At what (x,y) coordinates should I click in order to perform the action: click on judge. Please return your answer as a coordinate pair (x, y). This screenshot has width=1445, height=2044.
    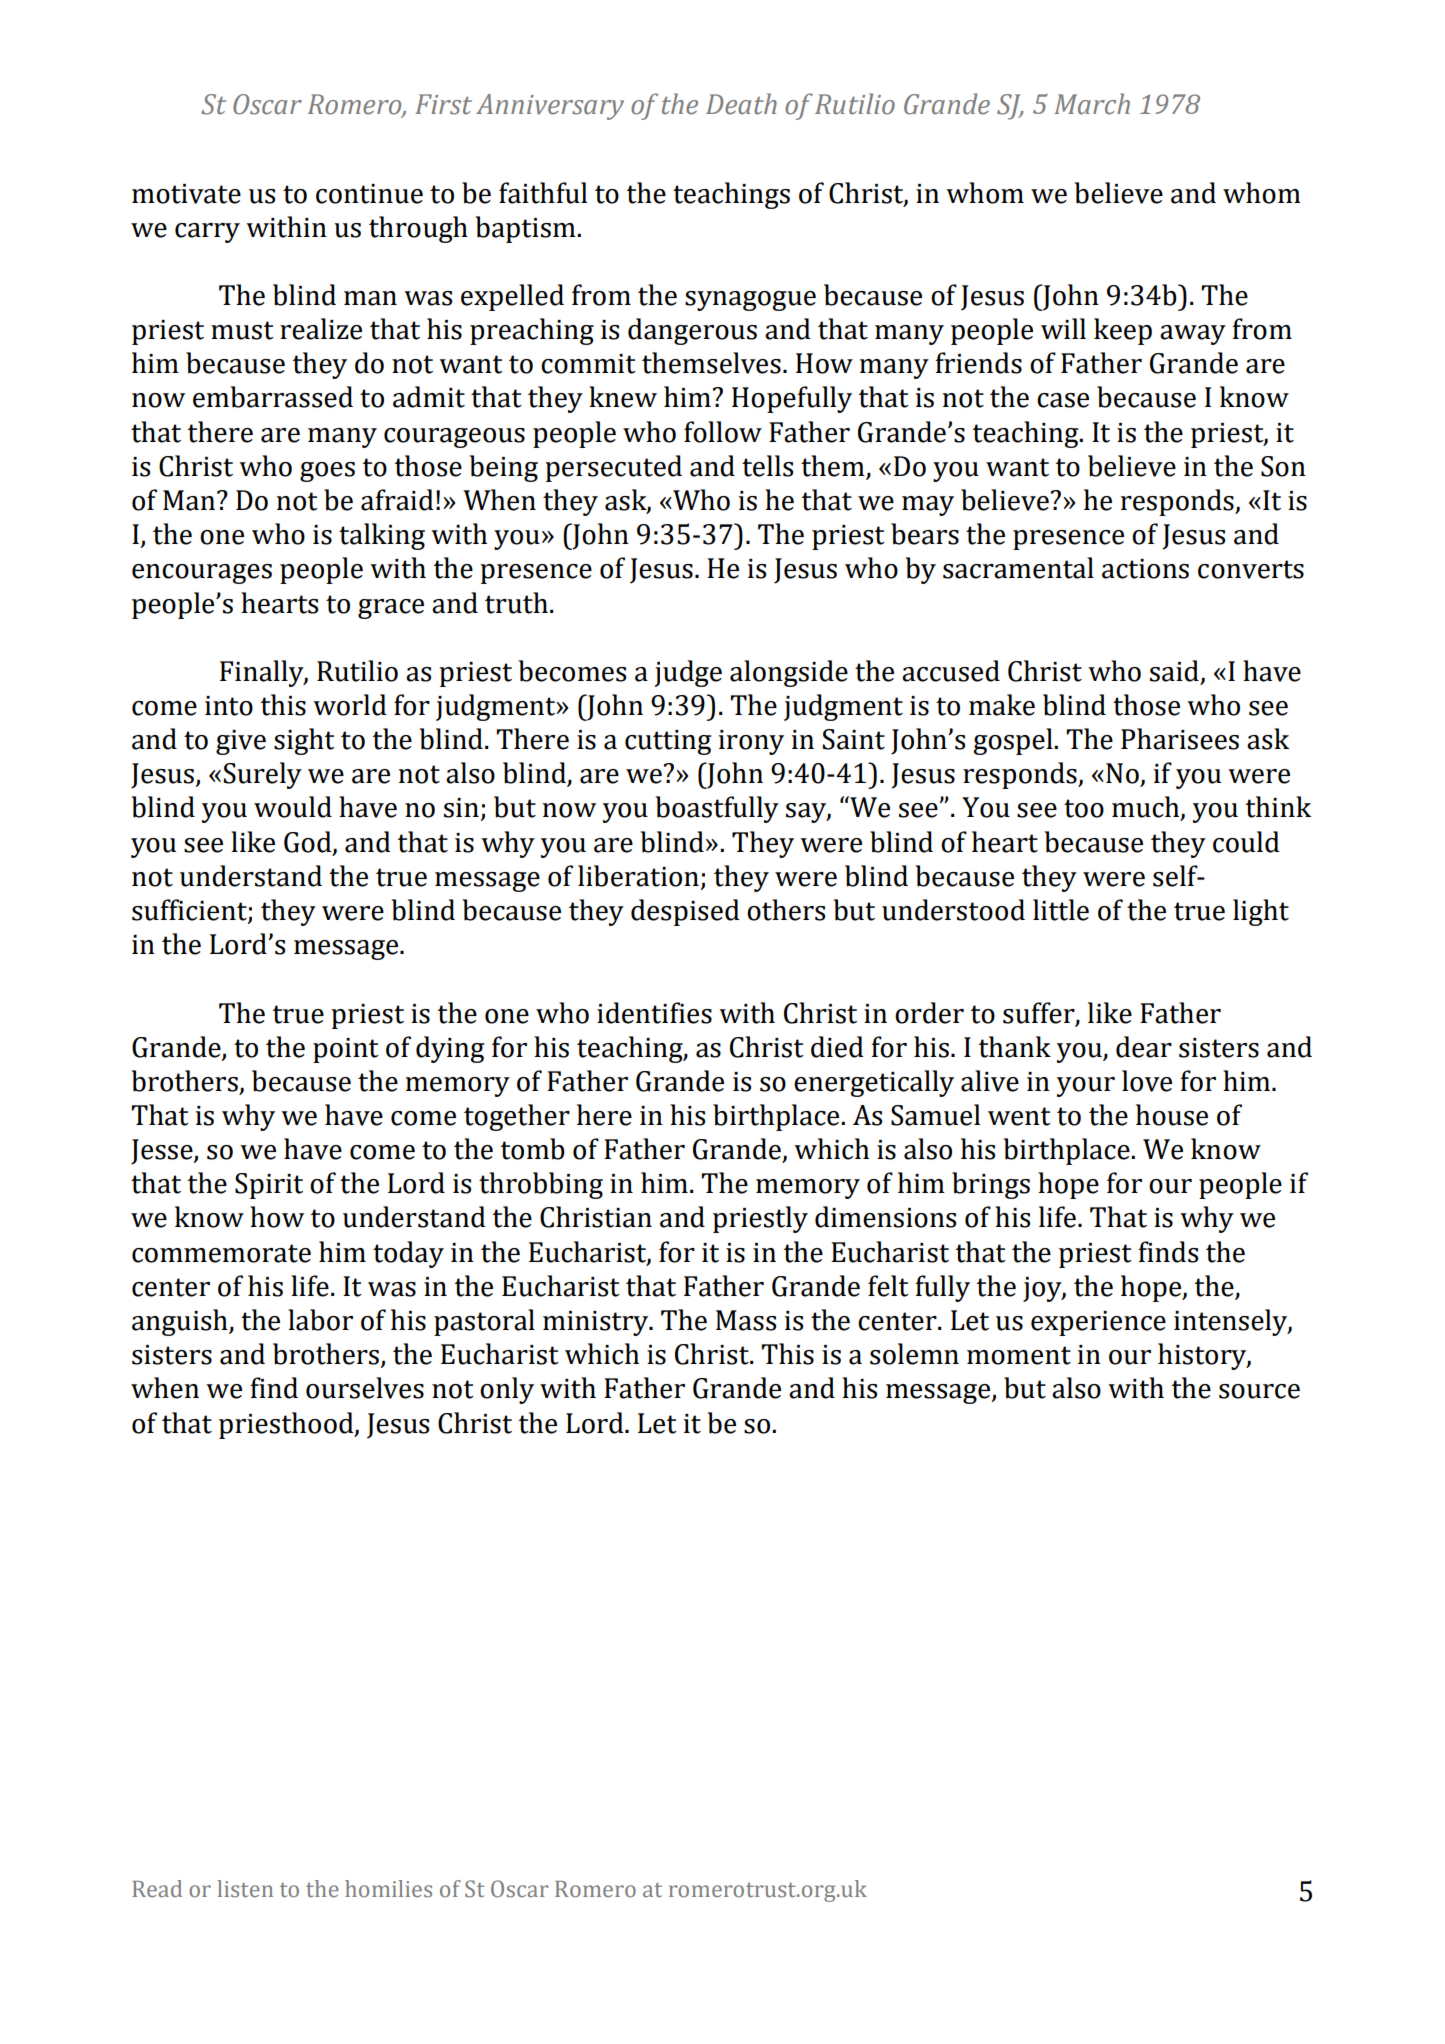
    Looking at the image, I should click on (688, 673).
